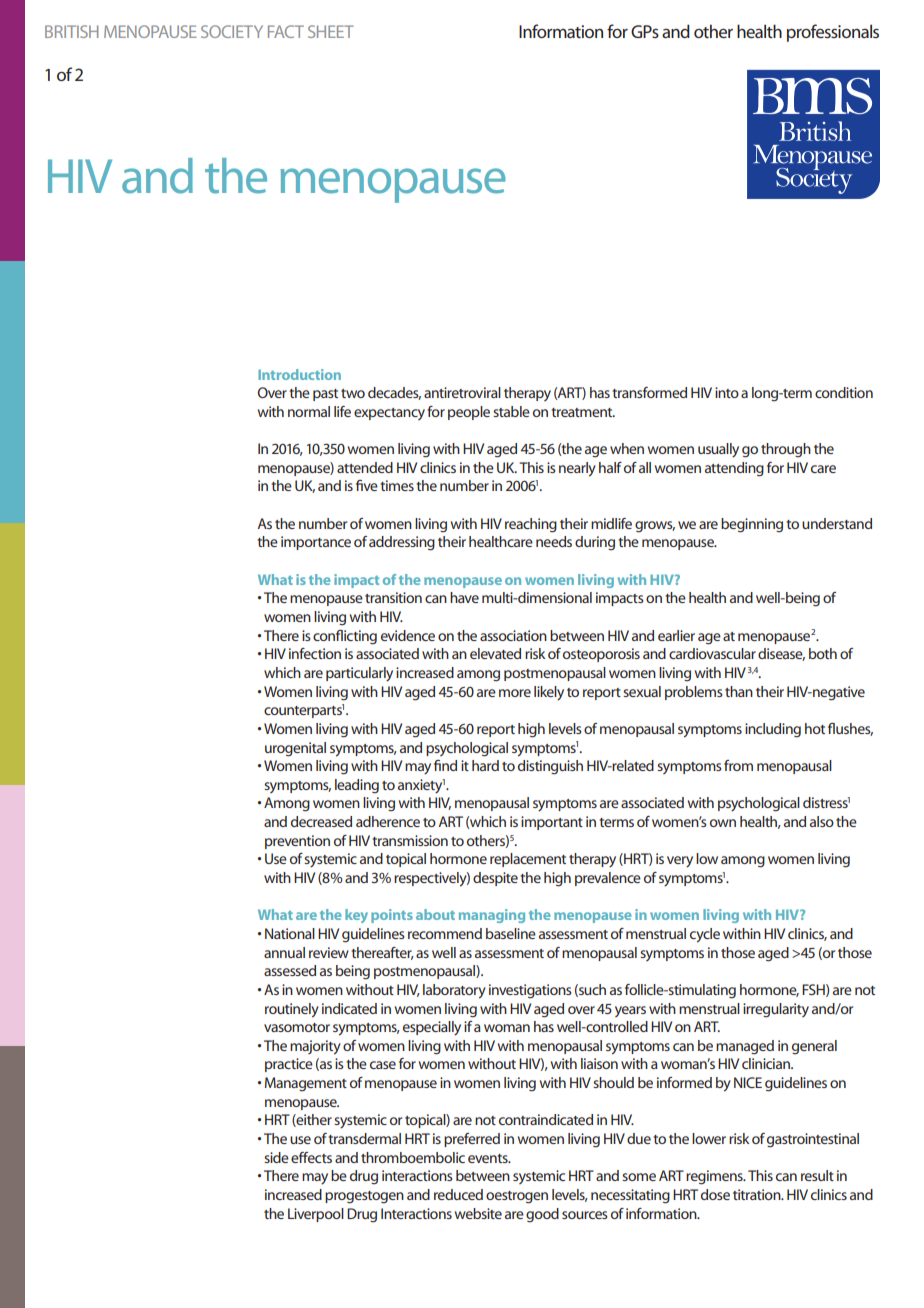 The width and height of the screenshot is (924, 1308). What do you see at coordinates (309, 411) in the screenshot?
I see `normal` at bounding box center [309, 411].
